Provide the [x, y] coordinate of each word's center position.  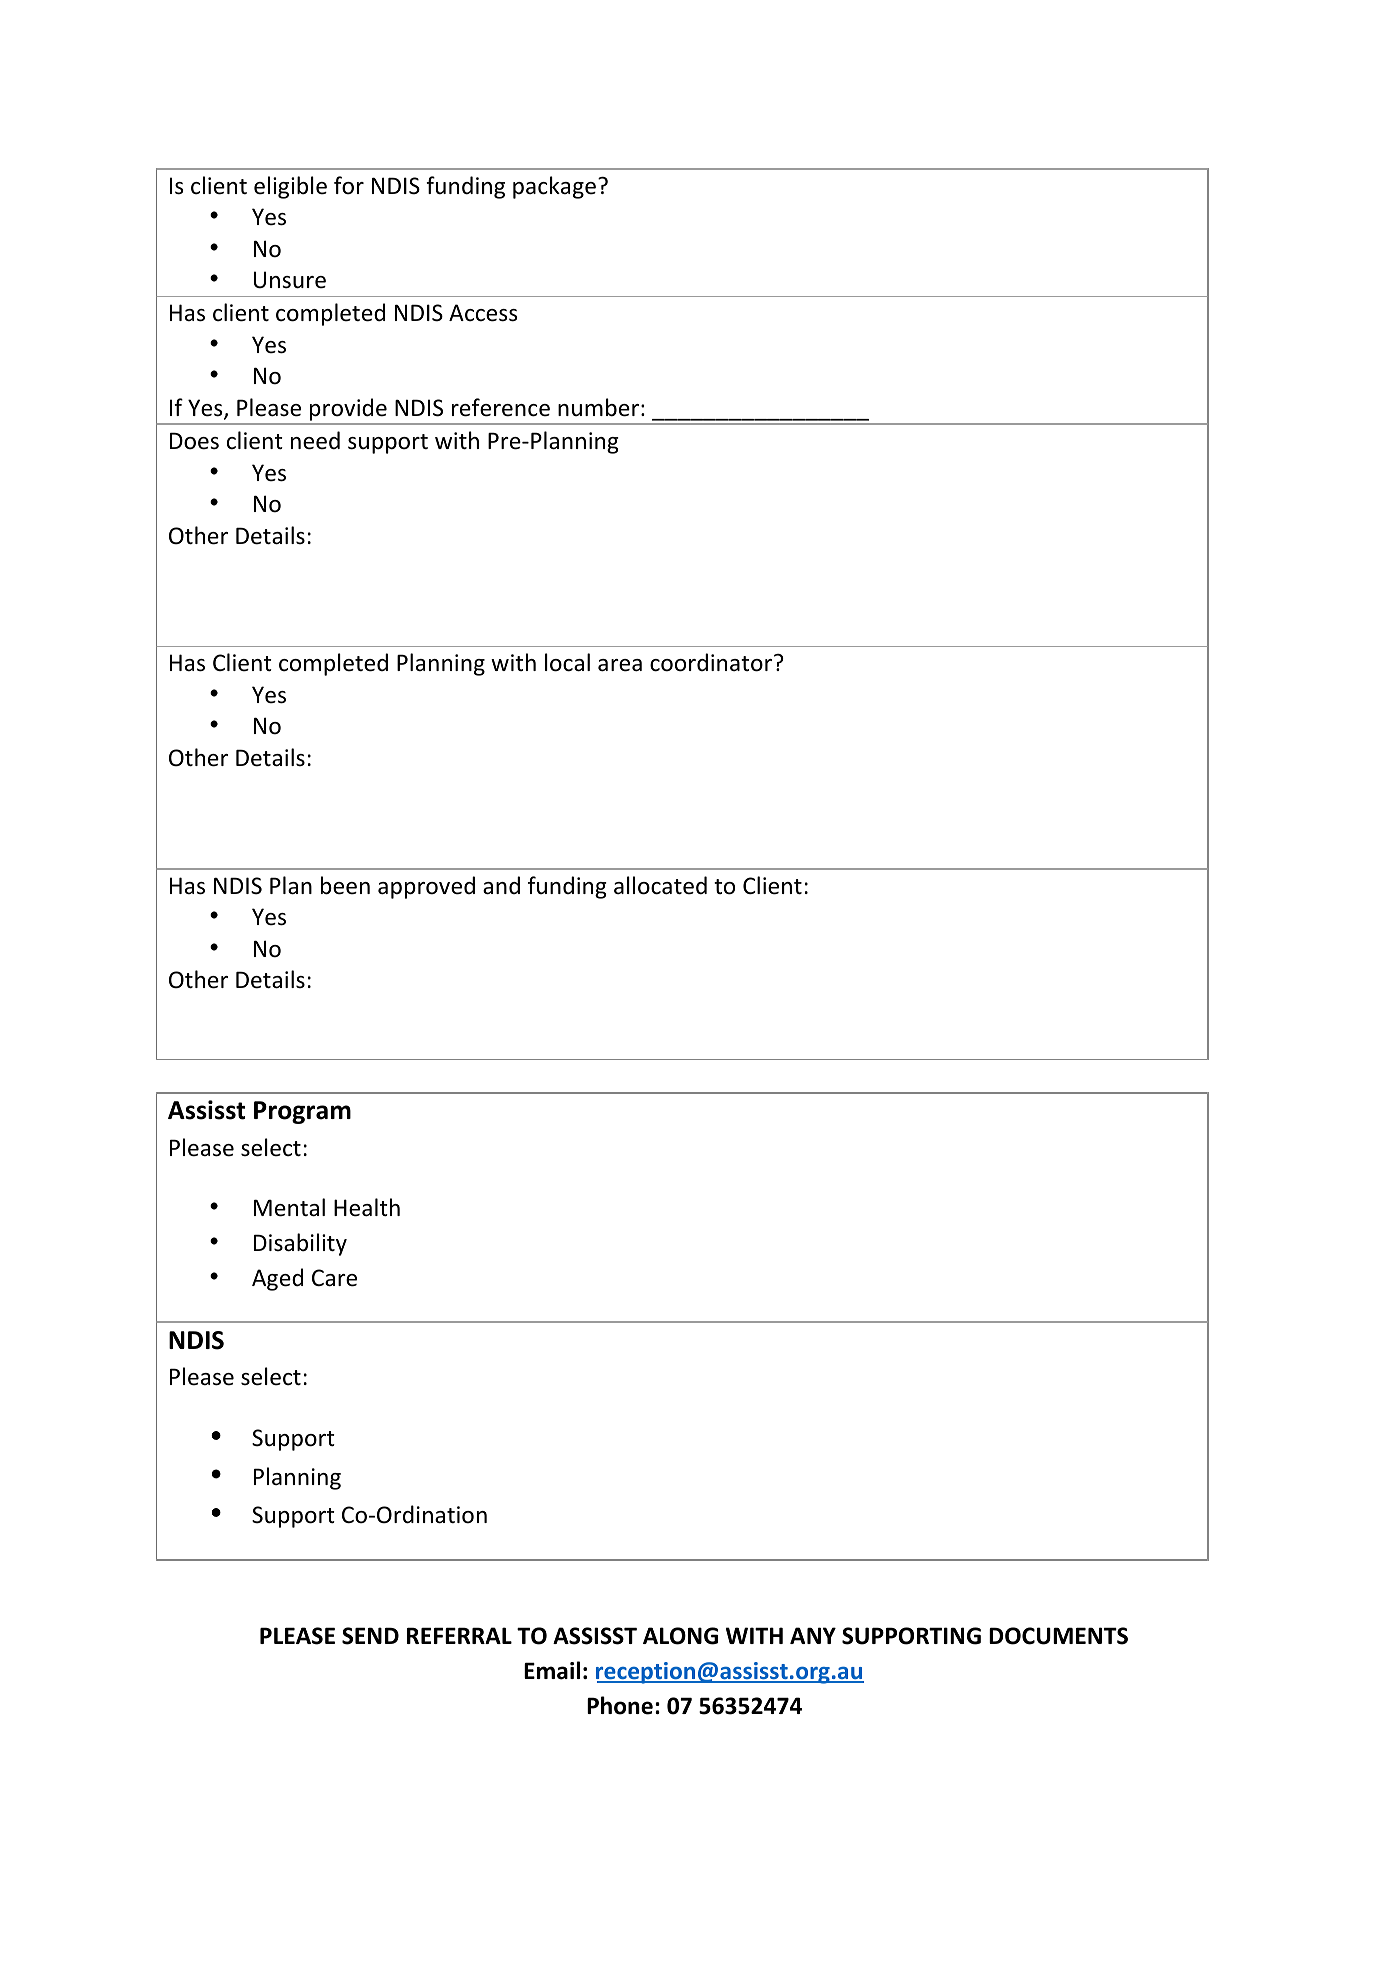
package [554, 187]
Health [367, 1207]
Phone [620, 1705]
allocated [660, 885]
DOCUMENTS [1058, 1636]
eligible [290, 187]
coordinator [712, 662]
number [598, 407]
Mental [289, 1207]
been [345, 885]
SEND [370, 1636]
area [620, 665]
